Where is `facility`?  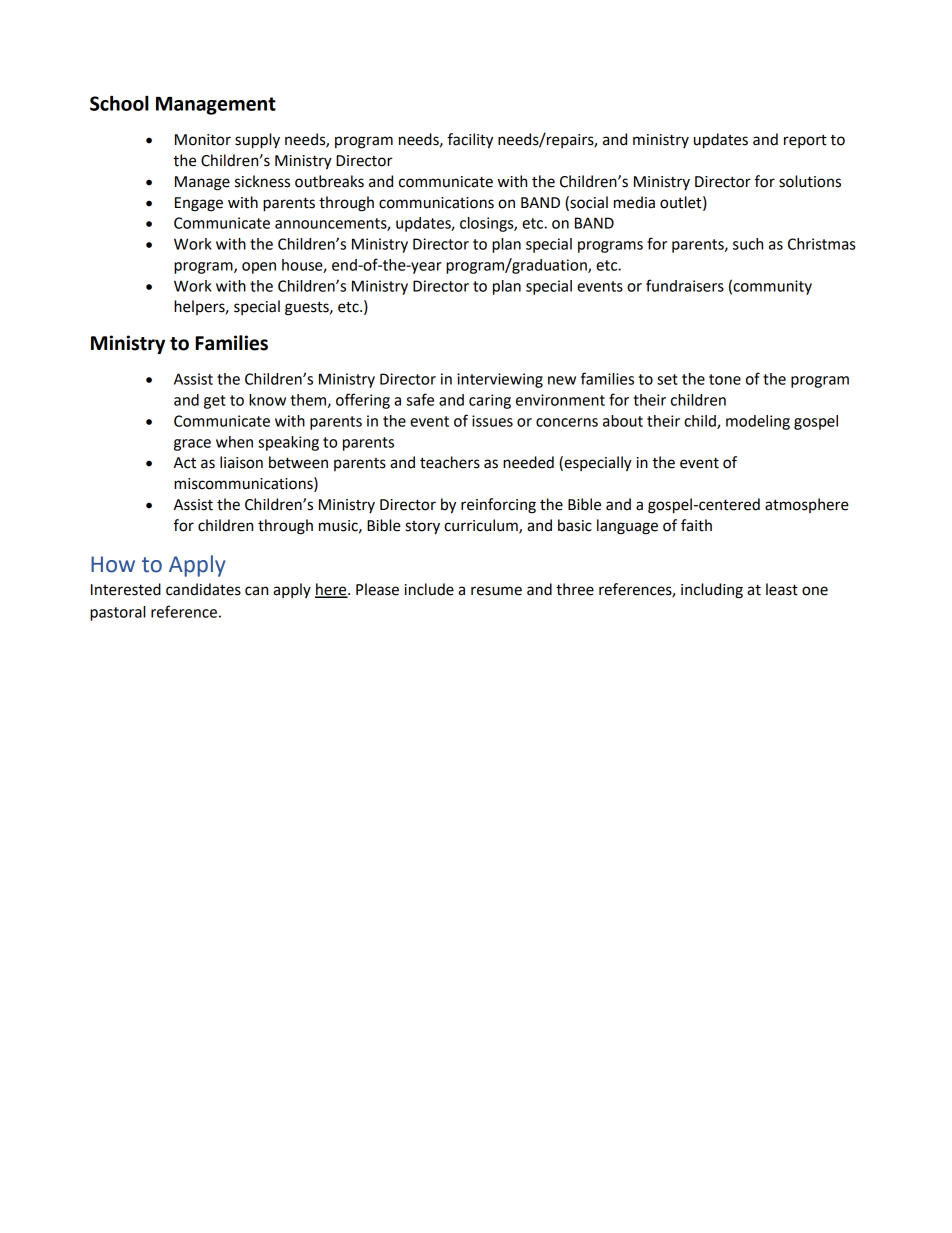
facility is located at coordinates (470, 141).
